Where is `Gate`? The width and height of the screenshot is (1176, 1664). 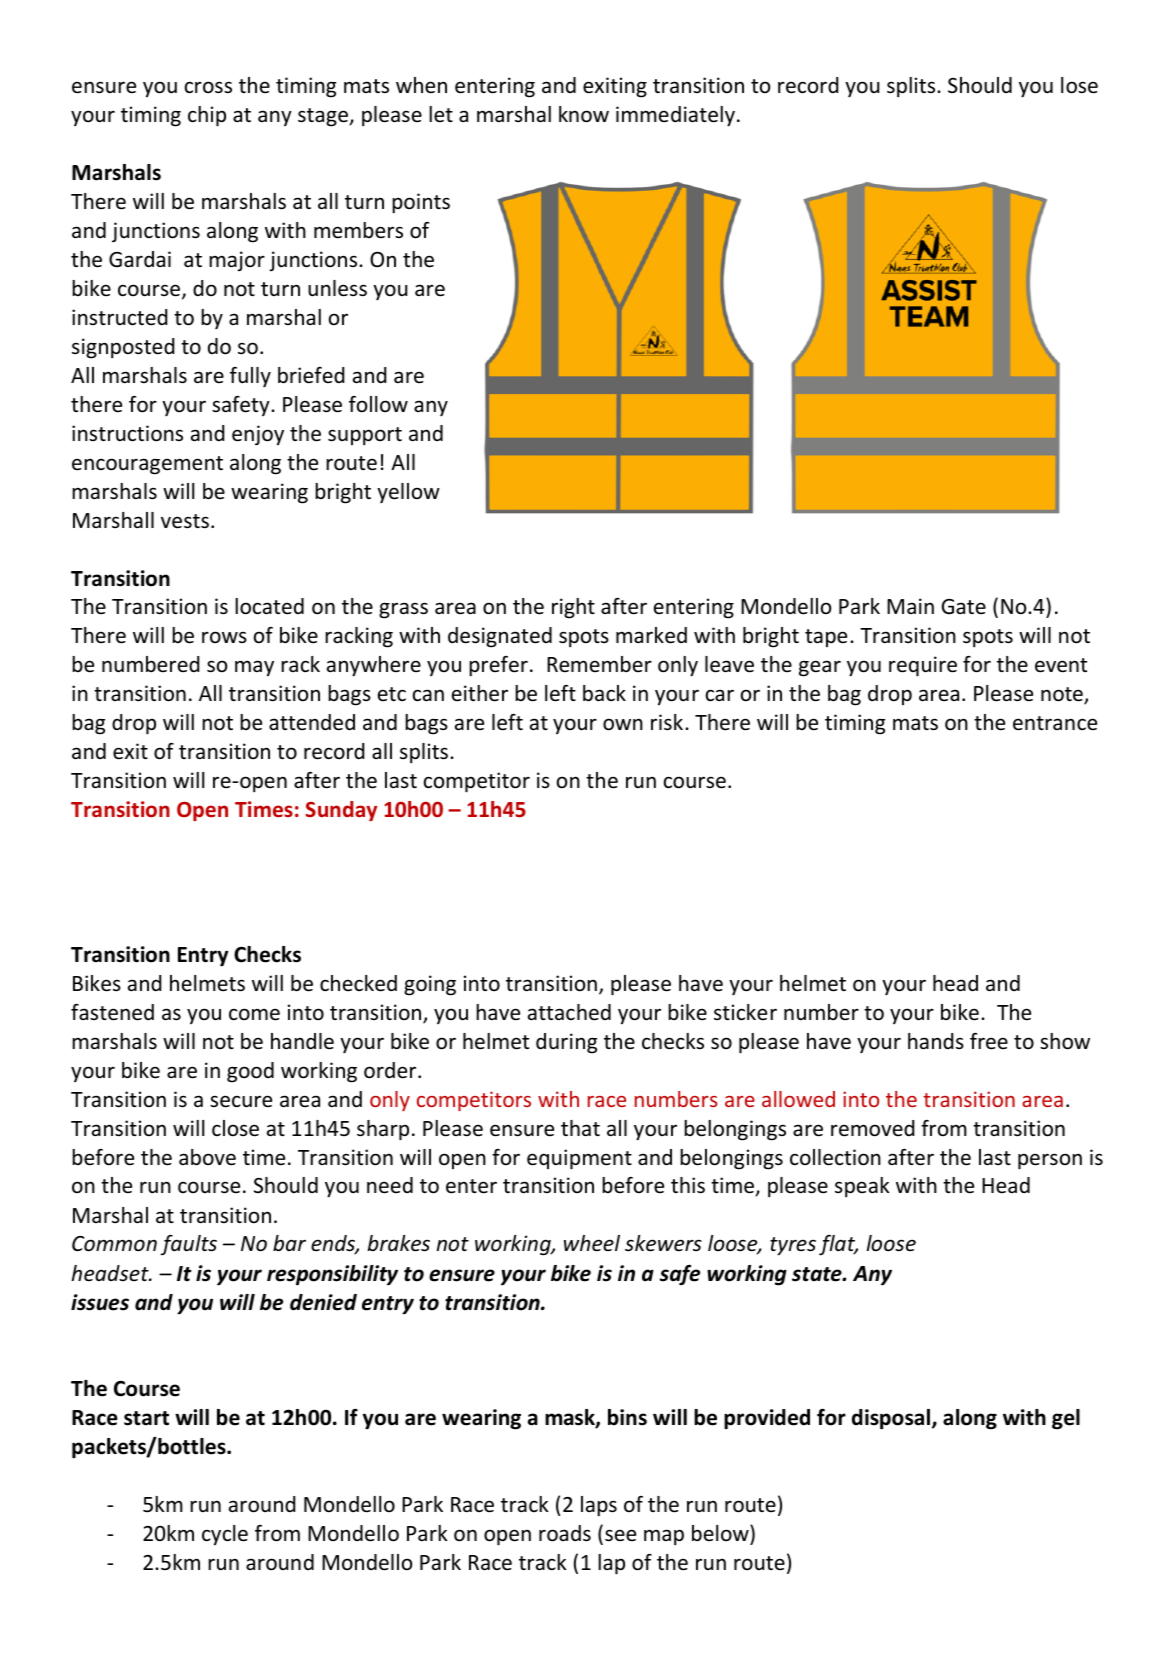 Gate is located at coordinates (964, 607).
